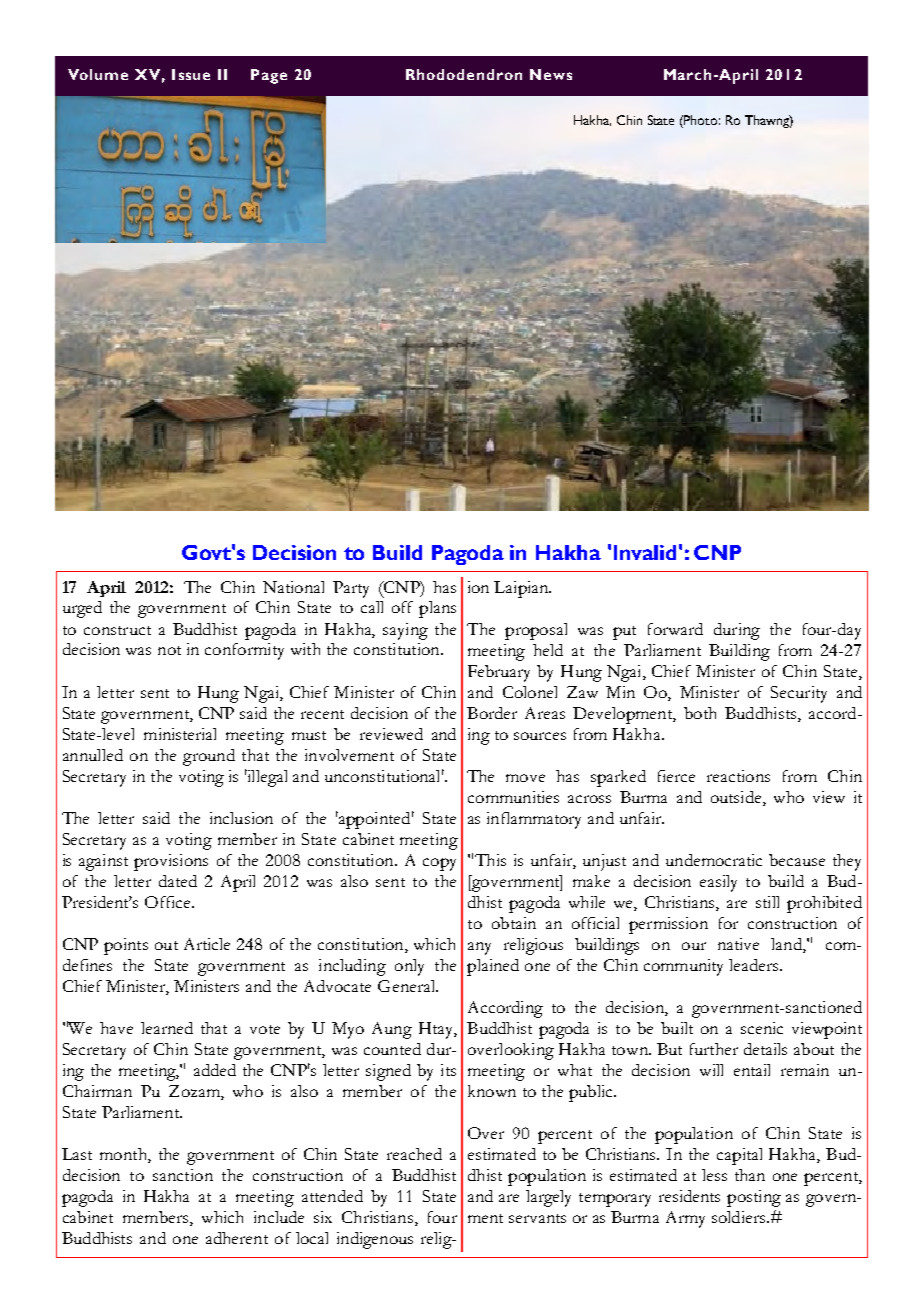 The width and height of the image is (924, 1308). I want to click on February, so click(499, 673).
